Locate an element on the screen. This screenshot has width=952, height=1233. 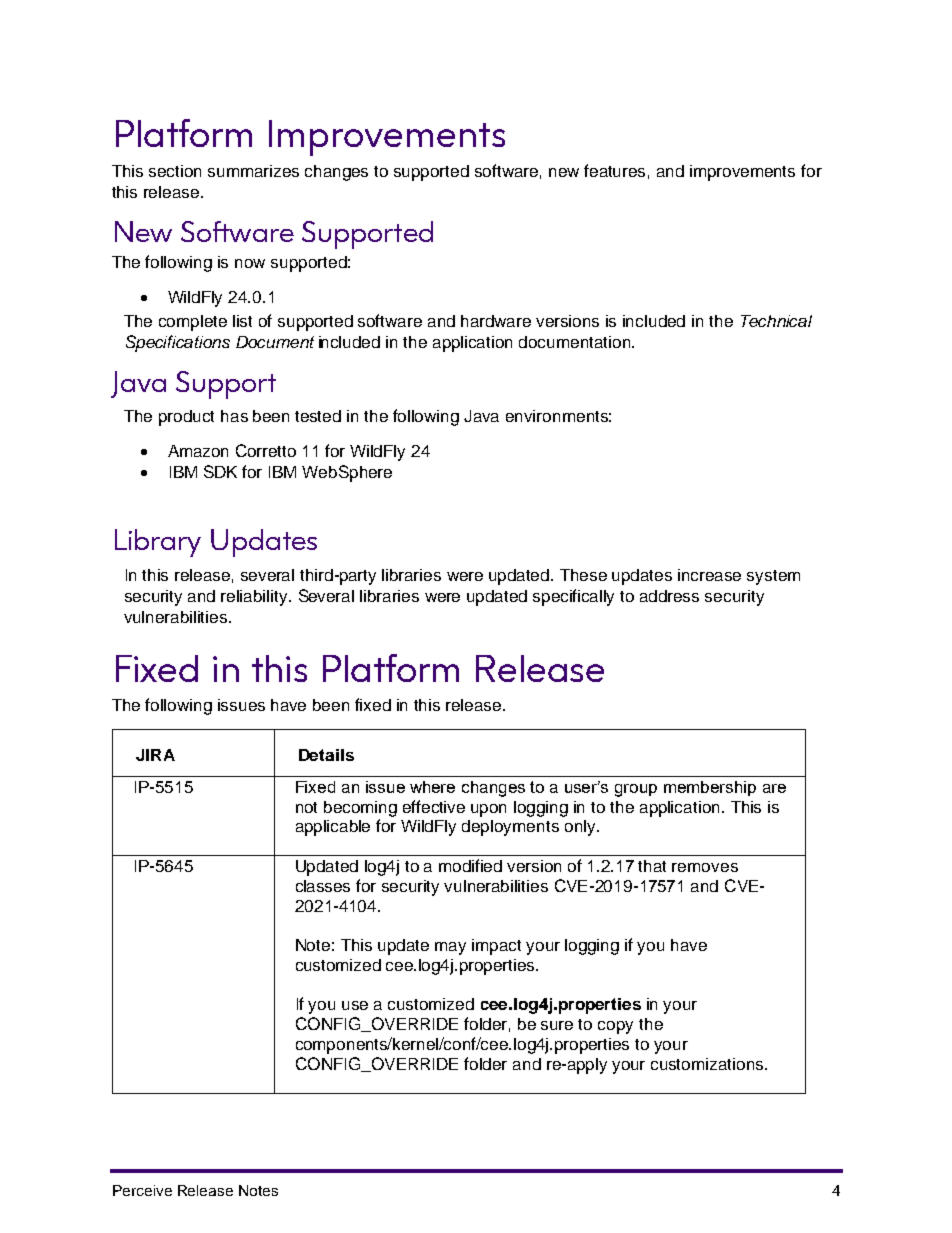
modified is located at coordinates (470, 865).
